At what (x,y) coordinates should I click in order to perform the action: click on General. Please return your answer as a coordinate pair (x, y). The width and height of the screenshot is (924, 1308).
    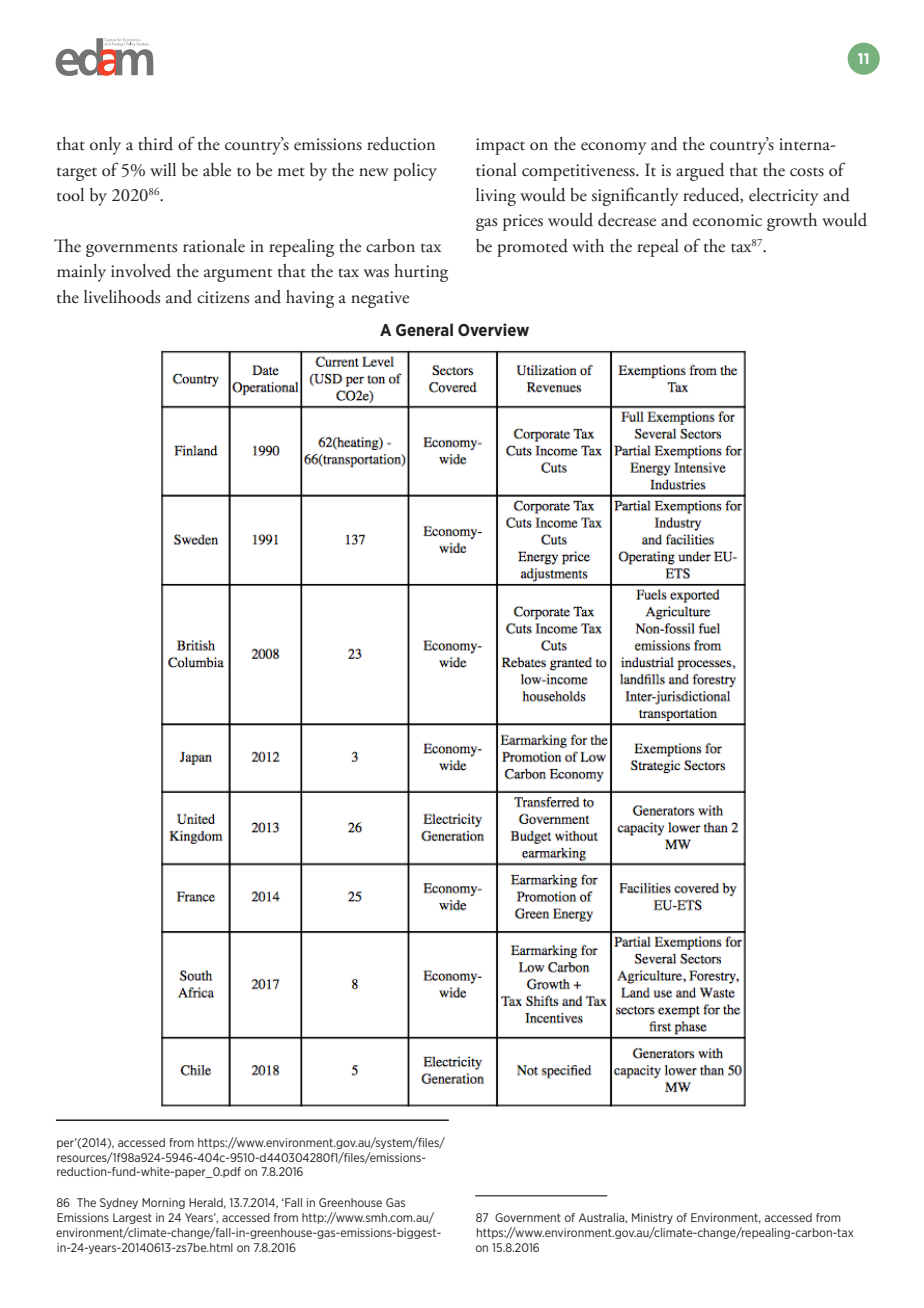
    Looking at the image, I should click on (424, 329).
